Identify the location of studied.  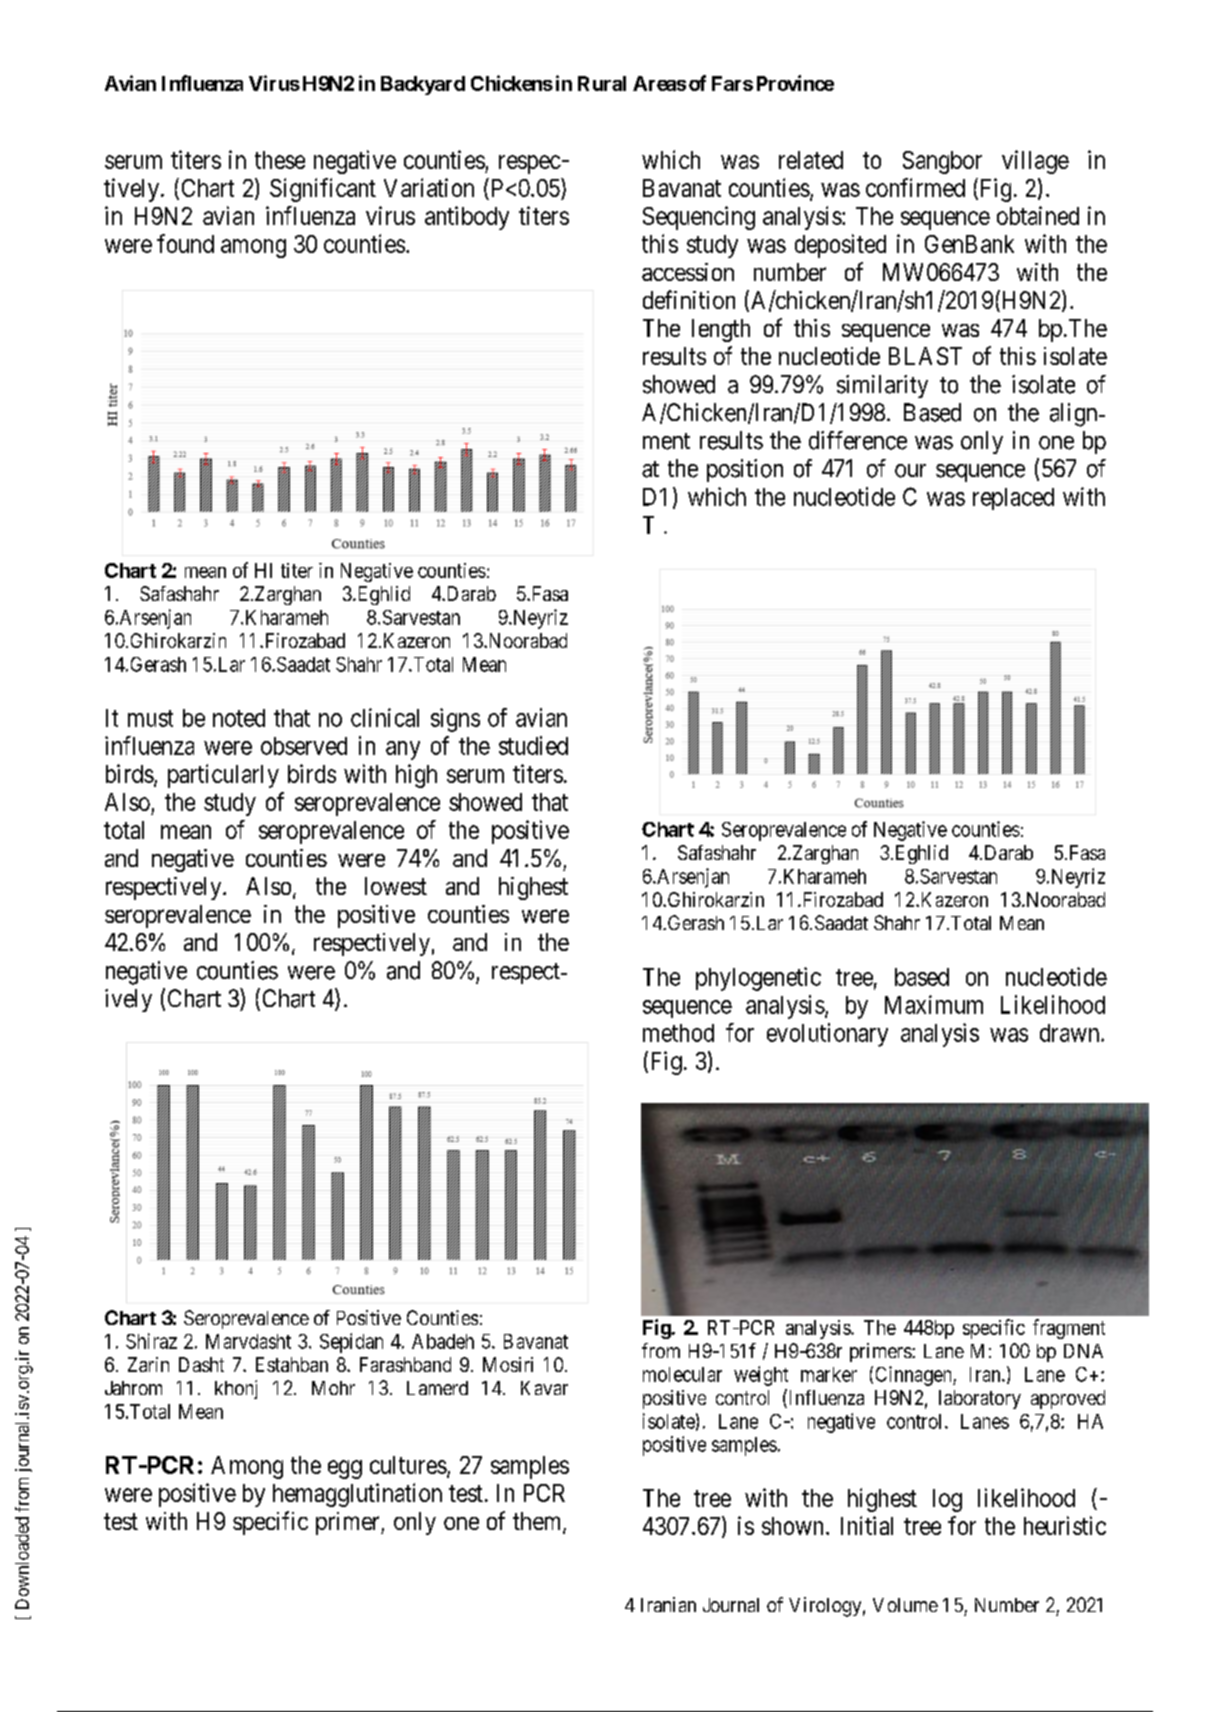
(533, 745).
